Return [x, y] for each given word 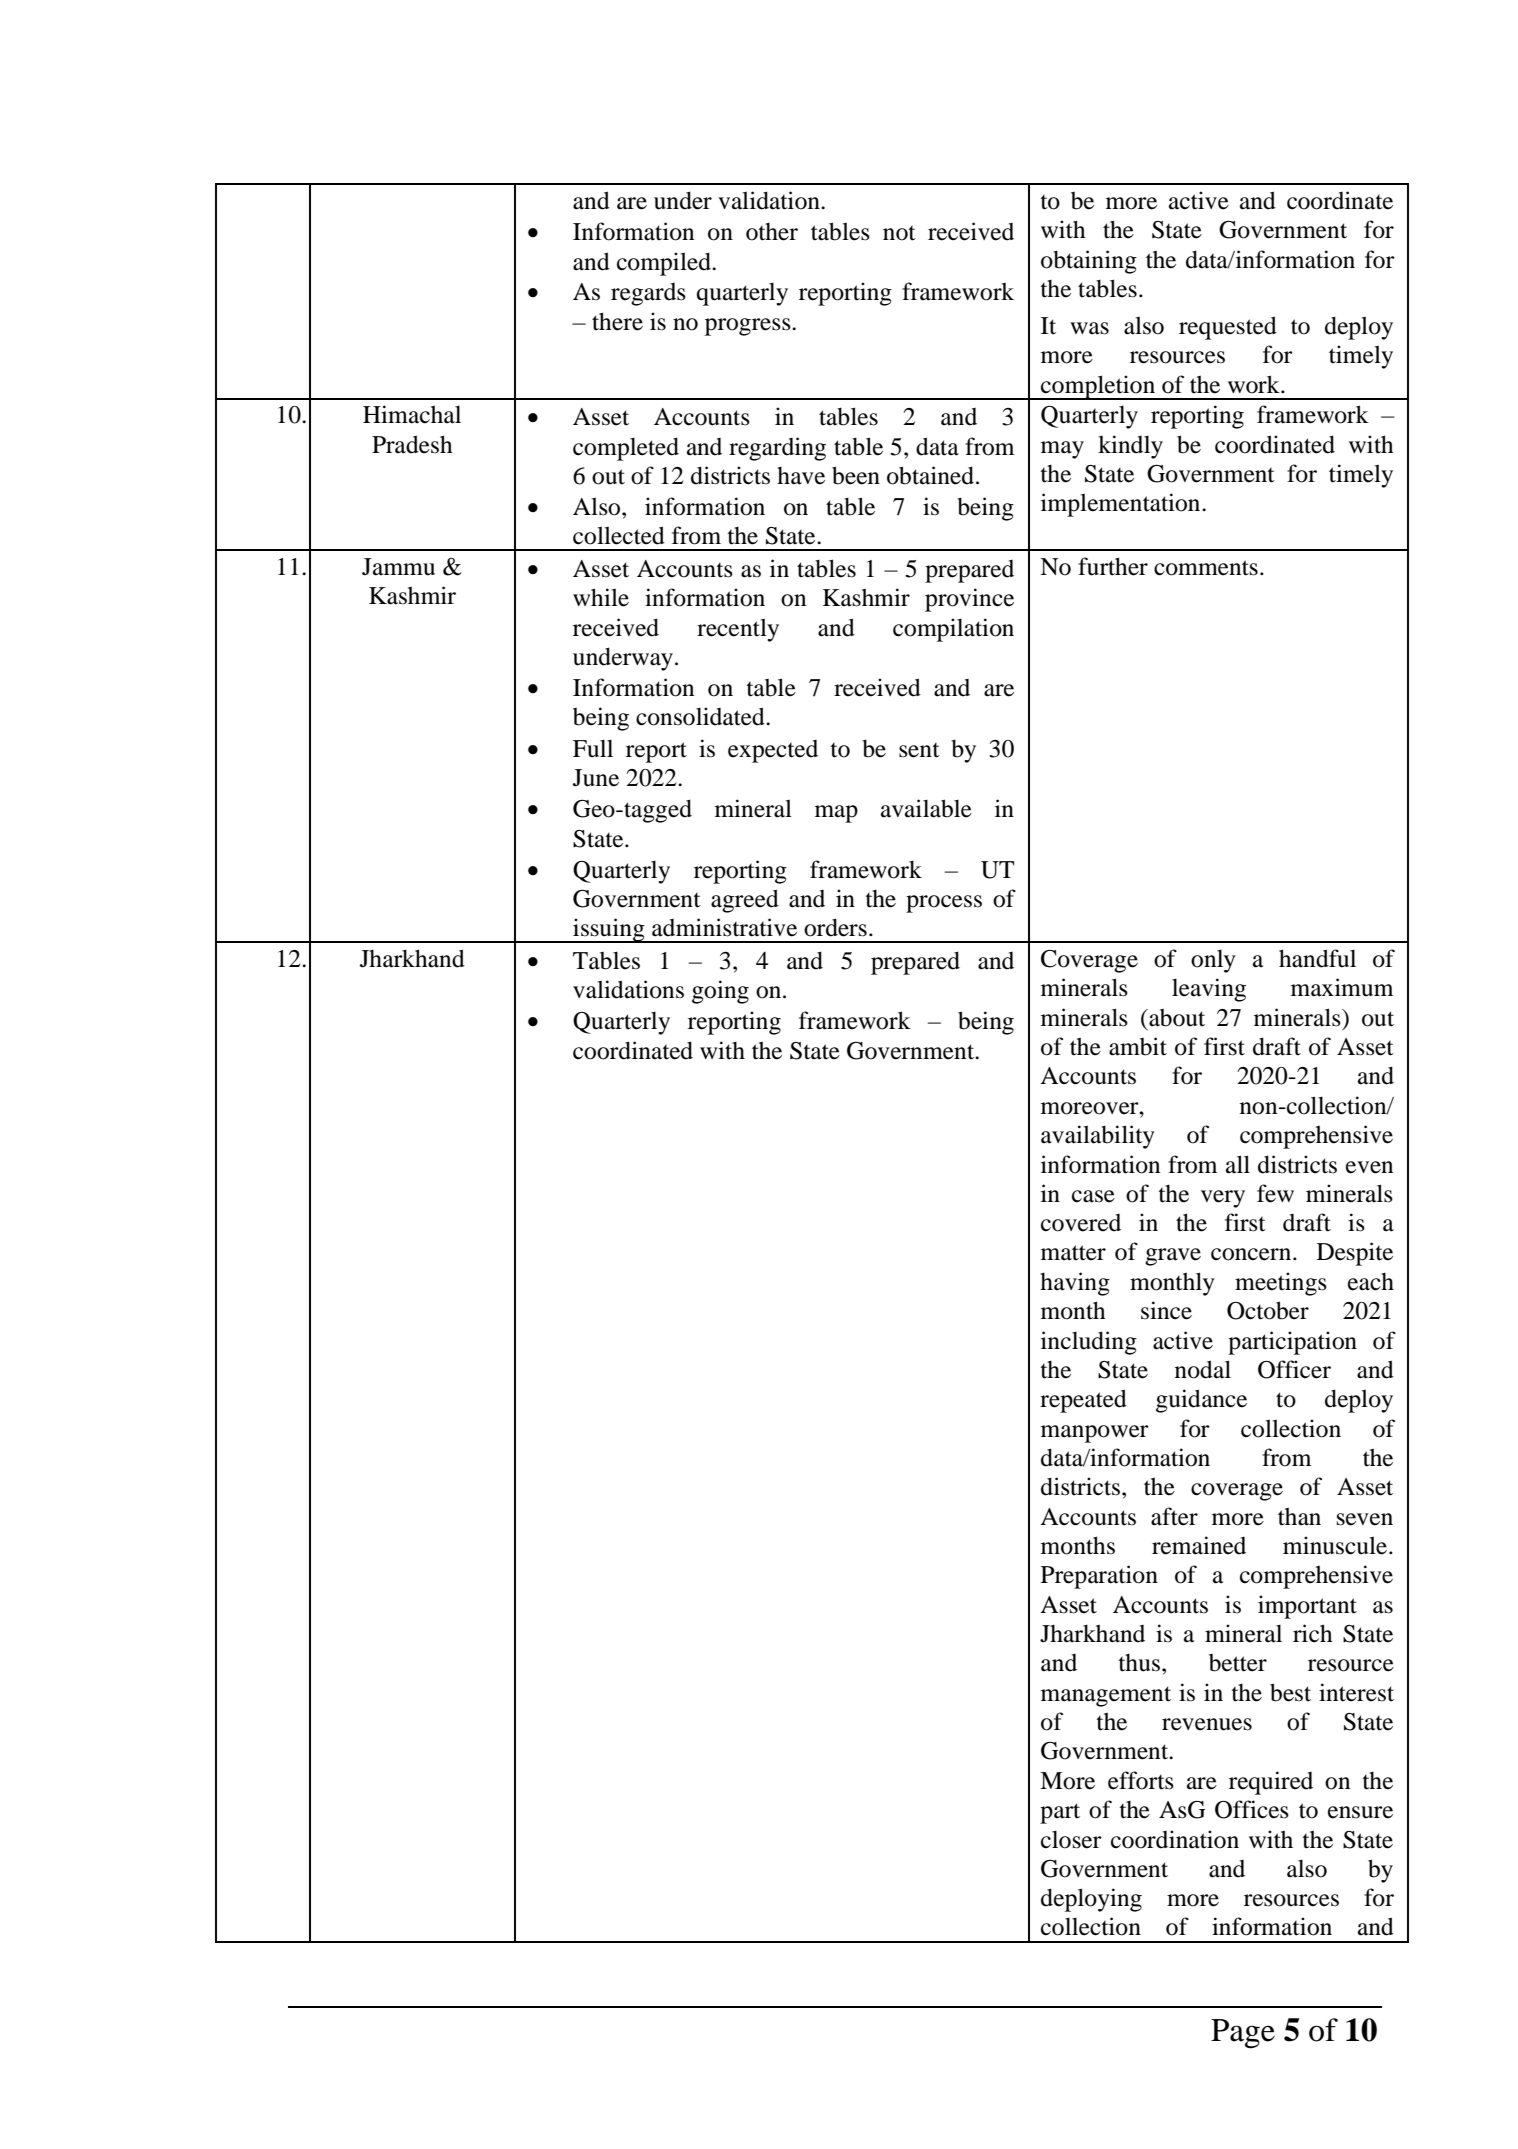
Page [1243, 2034]
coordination [1175, 1839]
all [1238, 1164]
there [617, 321]
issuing [609, 930]
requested [1228, 328]
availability [1098, 1137]
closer [1071, 1840]
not [899, 233]
